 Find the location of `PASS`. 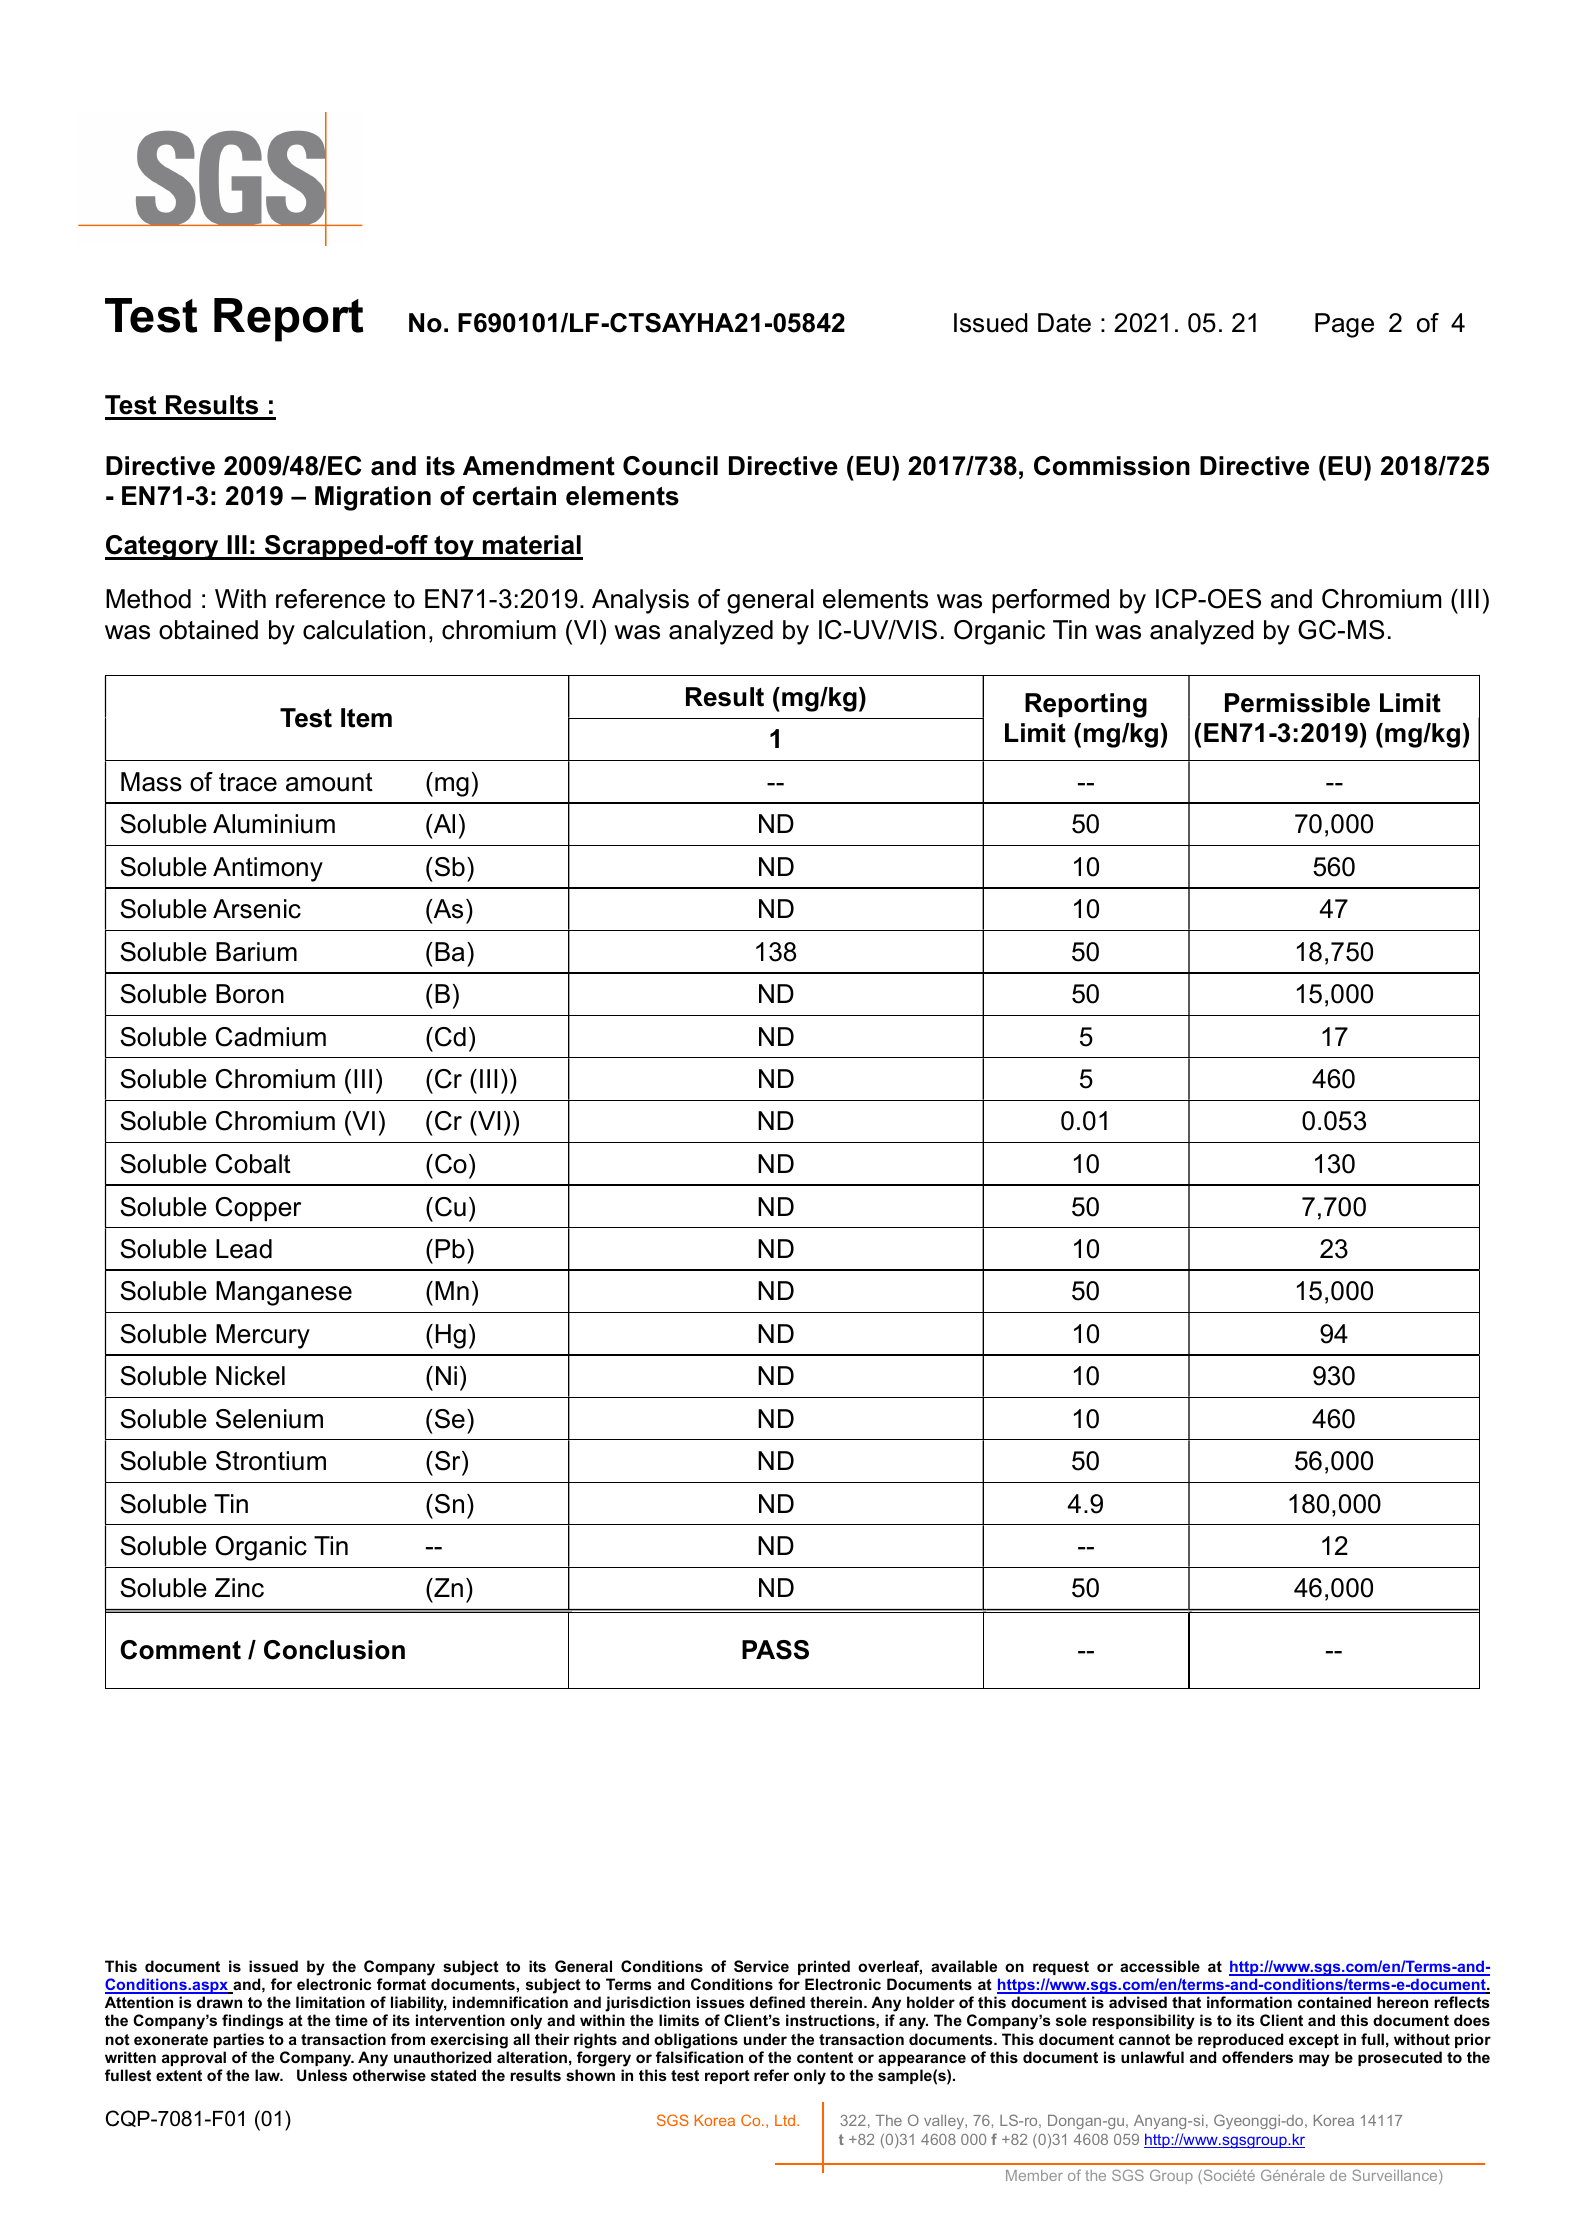

PASS is located at coordinates (775, 1650).
